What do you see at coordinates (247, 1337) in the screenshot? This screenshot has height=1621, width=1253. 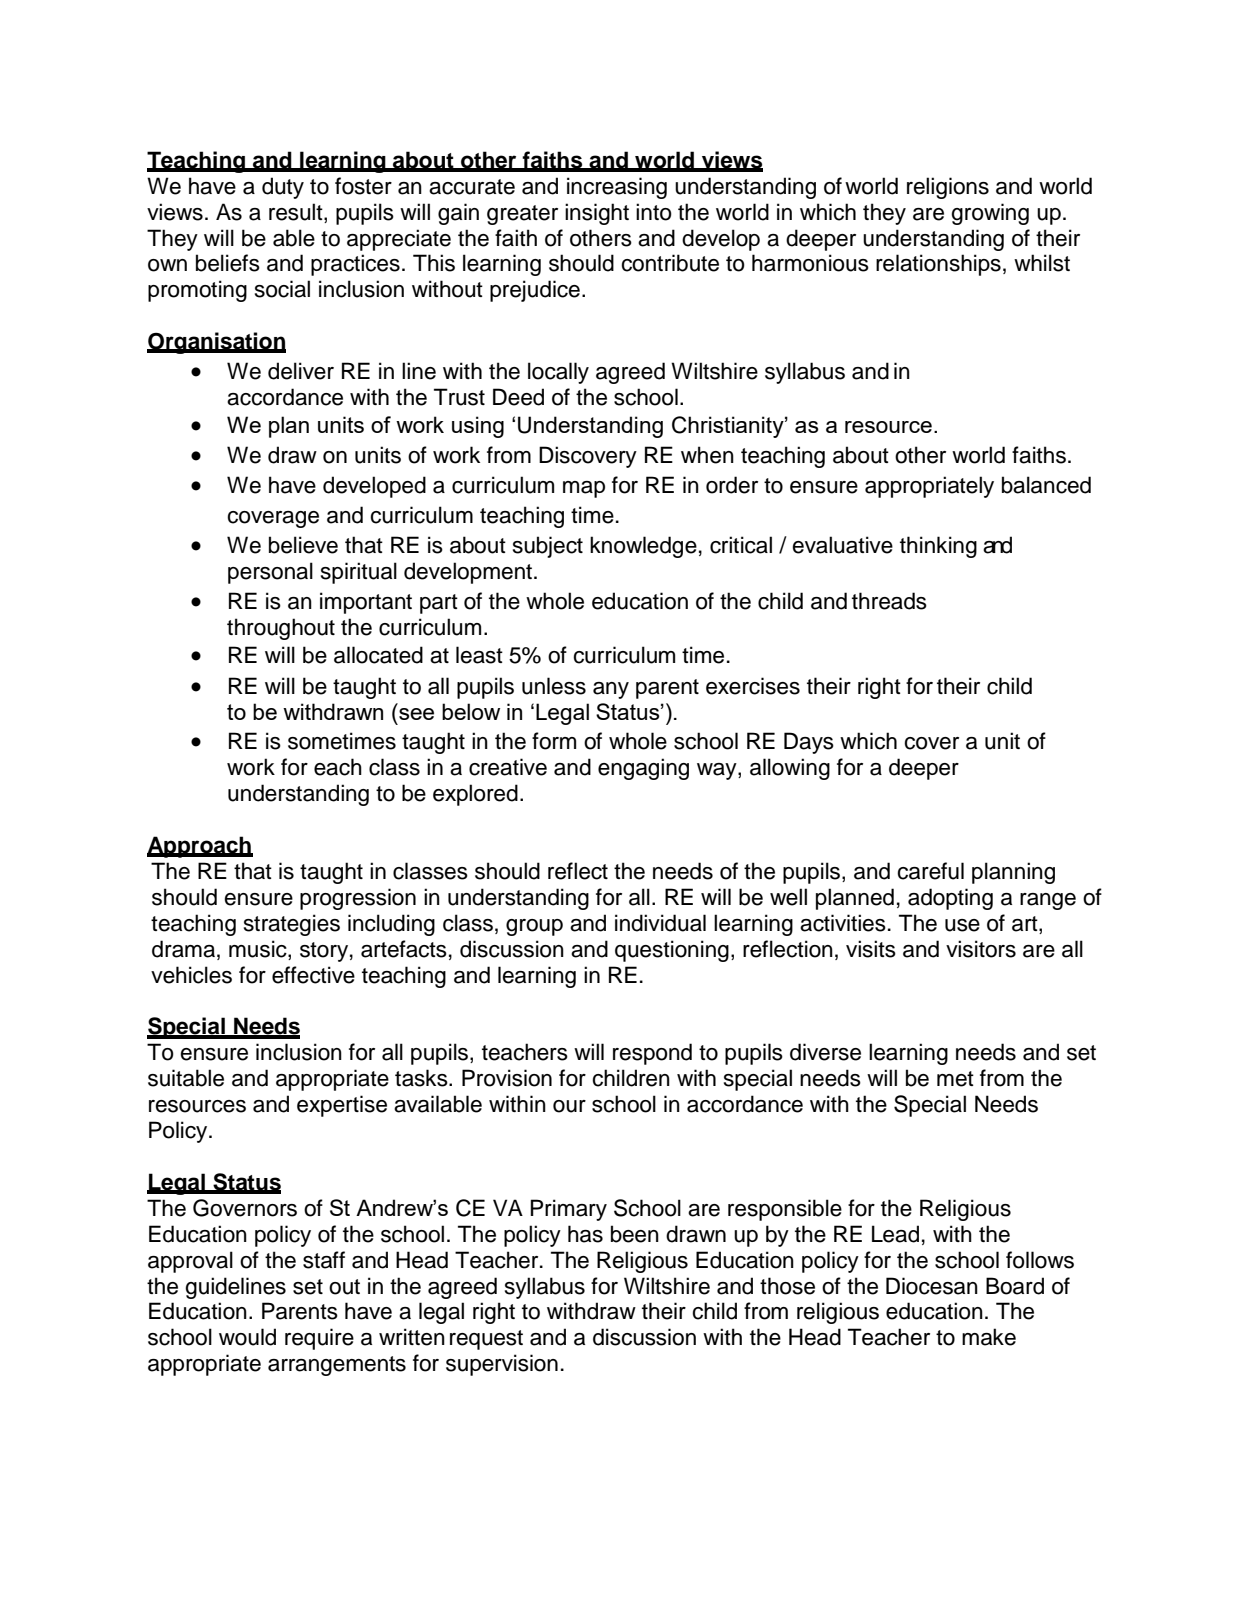 I see `would` at bounding box center [247, 1337].
